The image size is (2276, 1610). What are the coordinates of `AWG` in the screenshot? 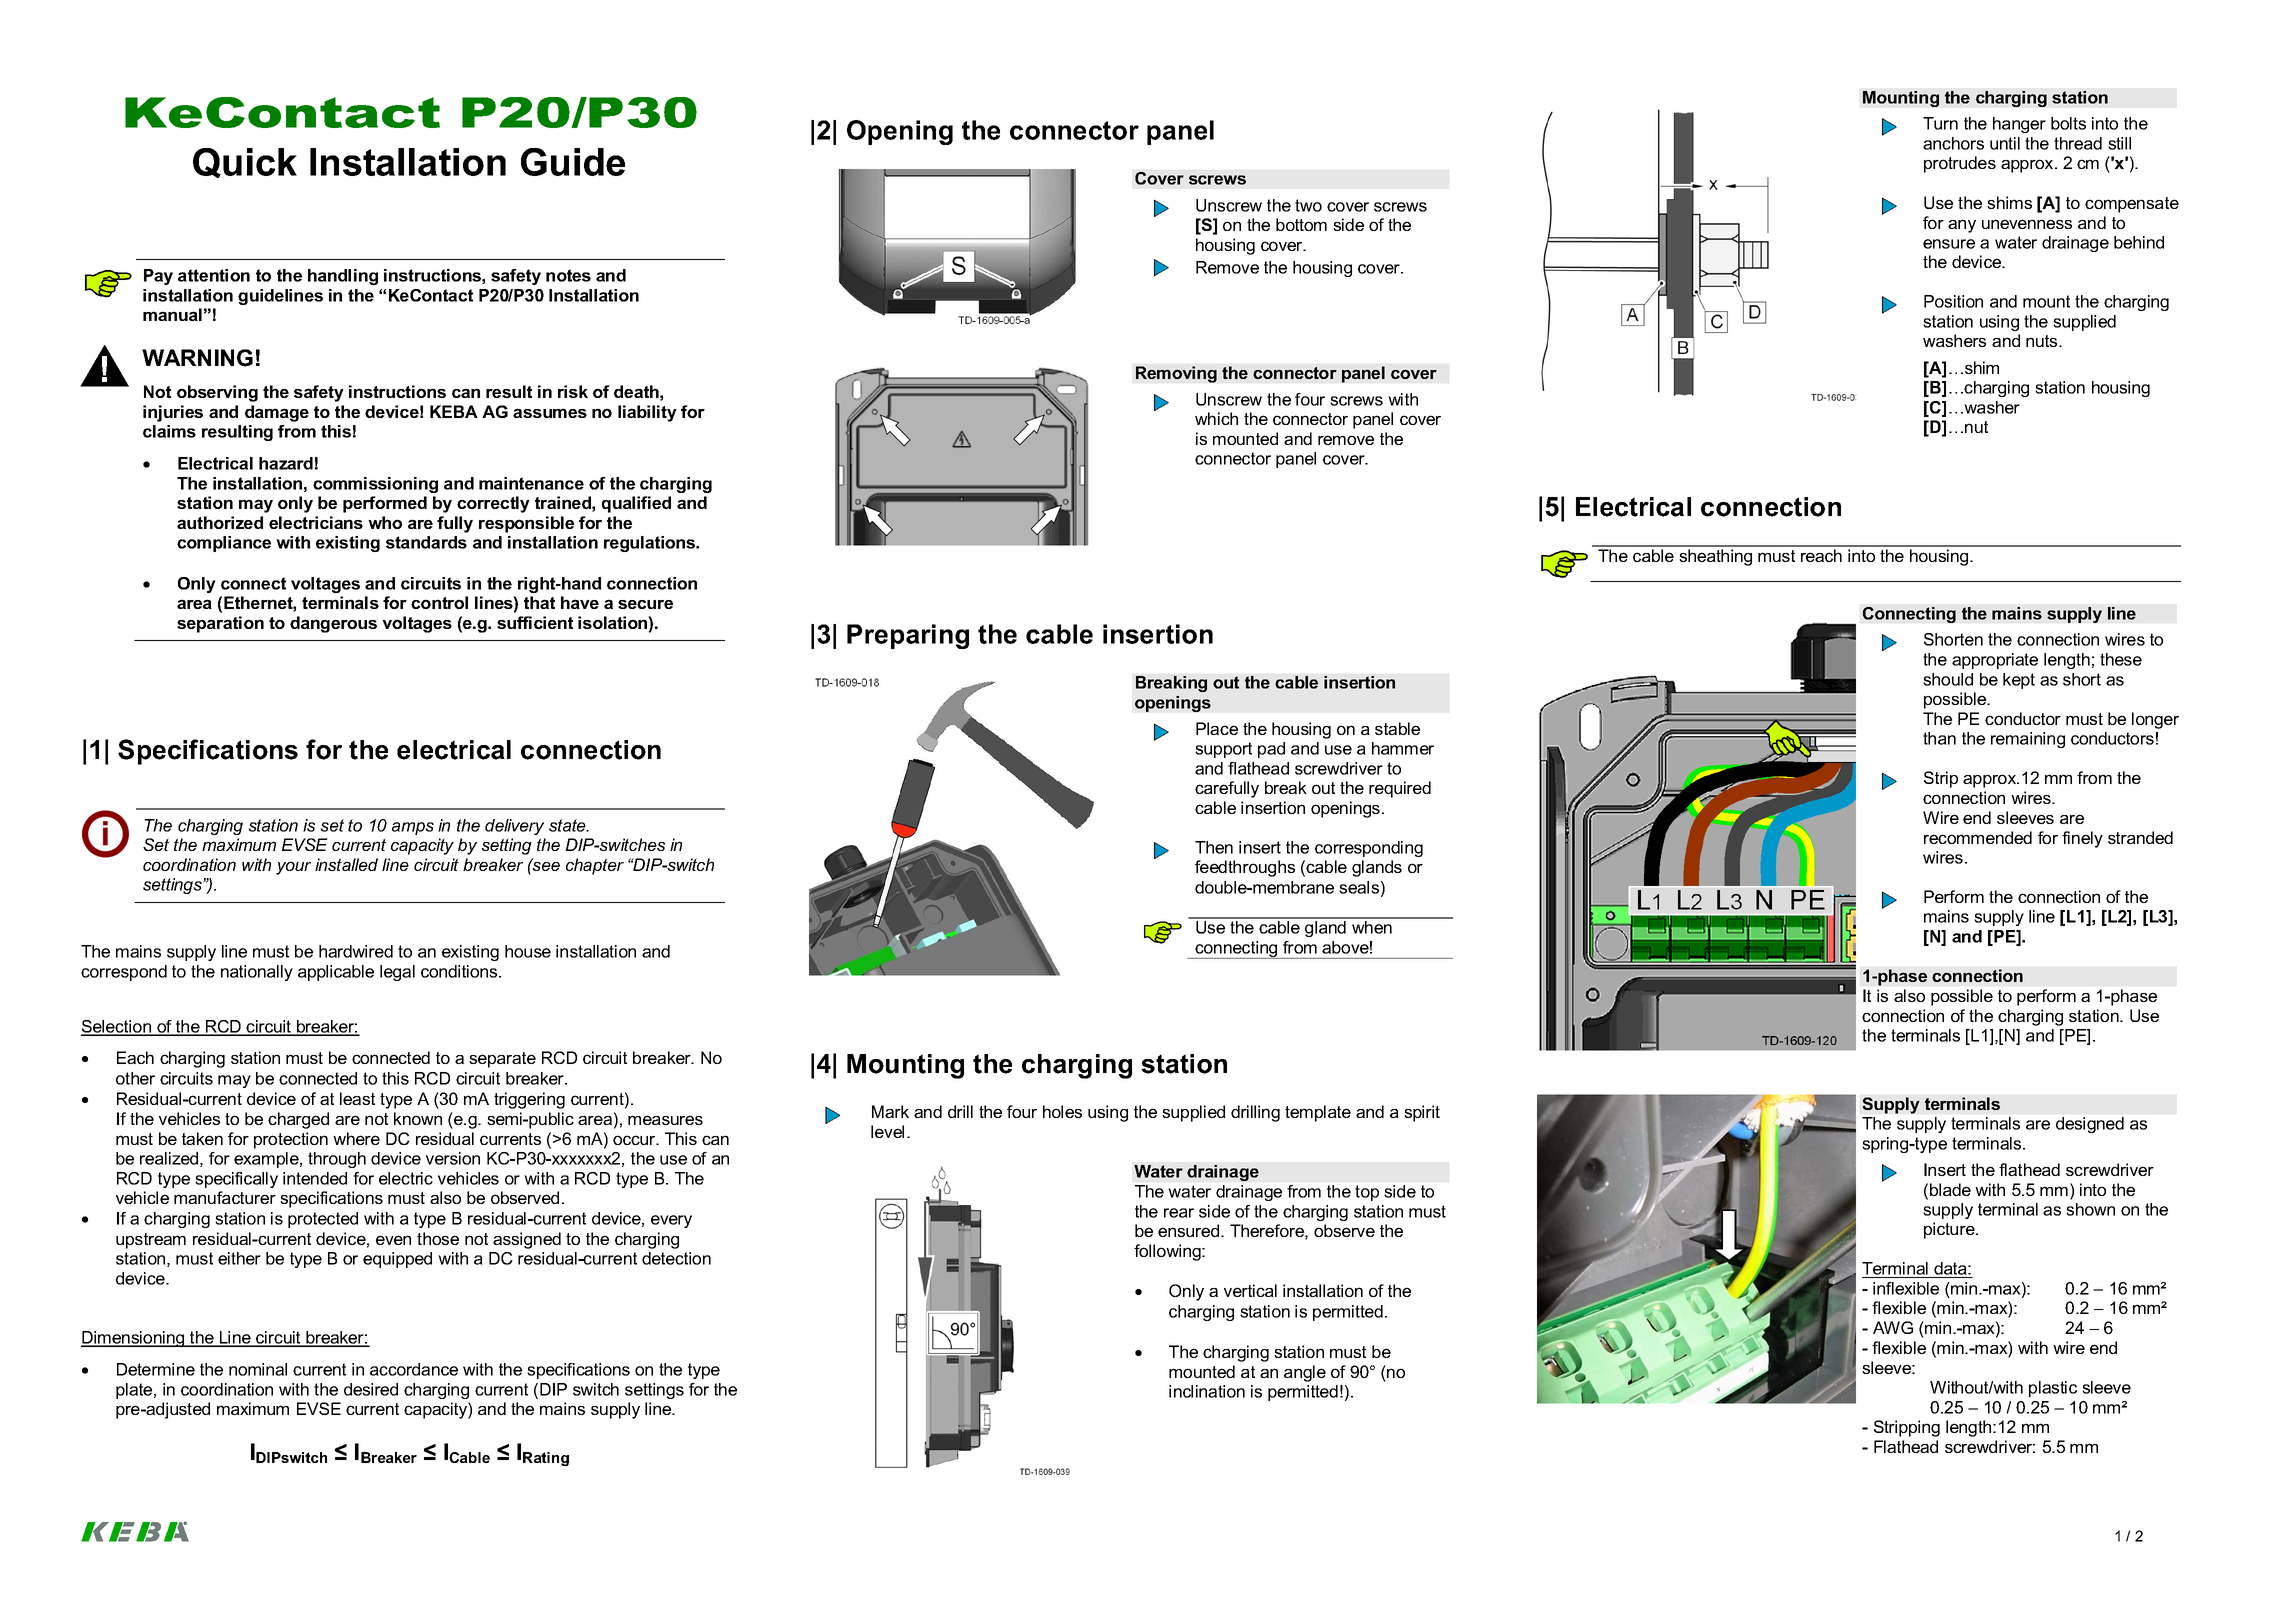 It's located at (1893, 1327).
